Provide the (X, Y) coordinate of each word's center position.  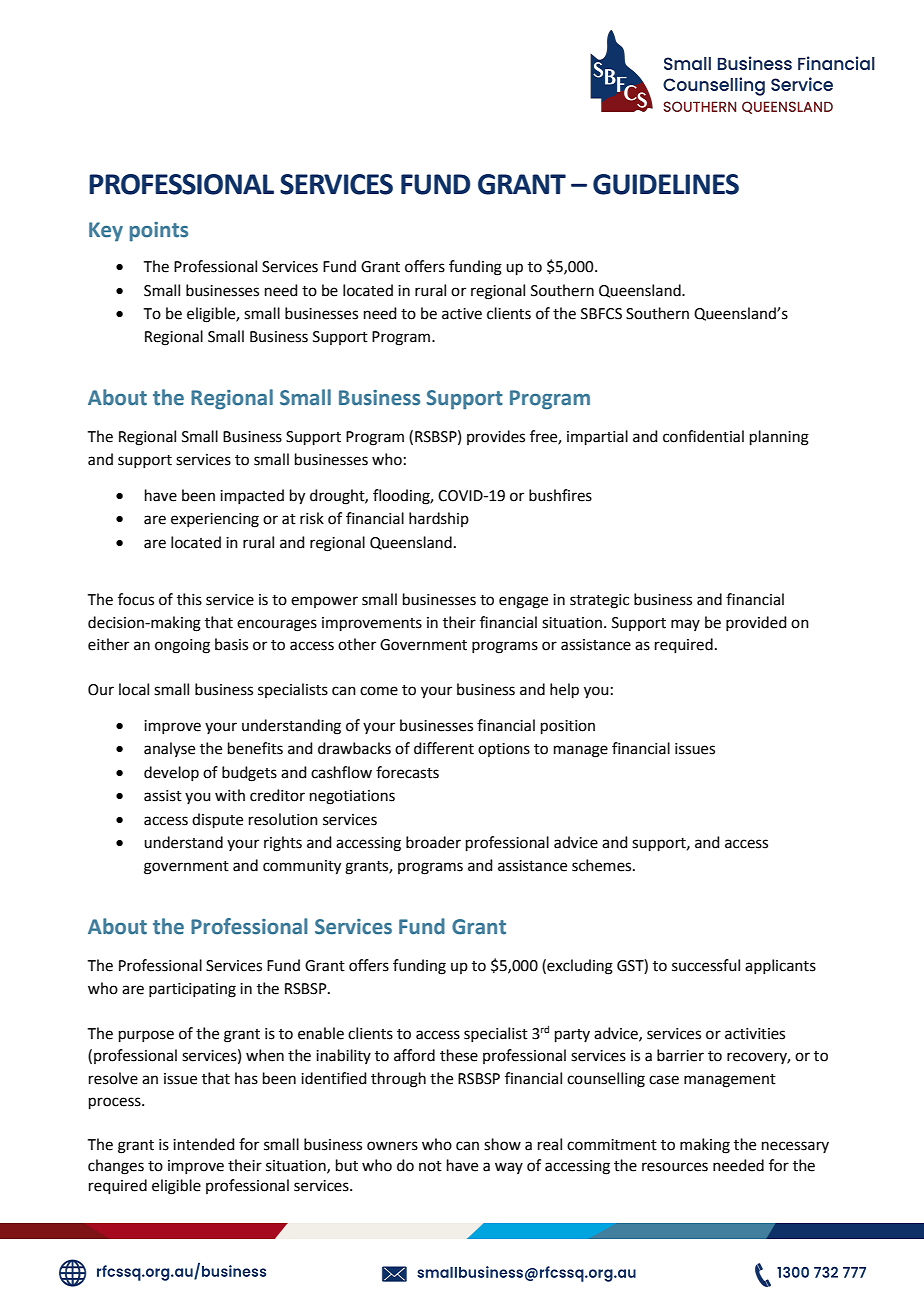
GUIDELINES (666, 184)
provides (496, 437)
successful (706, 965)
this (189, 599)
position (568, 727)
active (462, 314)
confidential (703, 436)
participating (192, 990)
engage (523, 602)
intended (204, 1144)
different (444, 748)
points (159, 232)
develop (171, 773)
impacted (252, 496)
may (685, 625)
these (459, 1055)
